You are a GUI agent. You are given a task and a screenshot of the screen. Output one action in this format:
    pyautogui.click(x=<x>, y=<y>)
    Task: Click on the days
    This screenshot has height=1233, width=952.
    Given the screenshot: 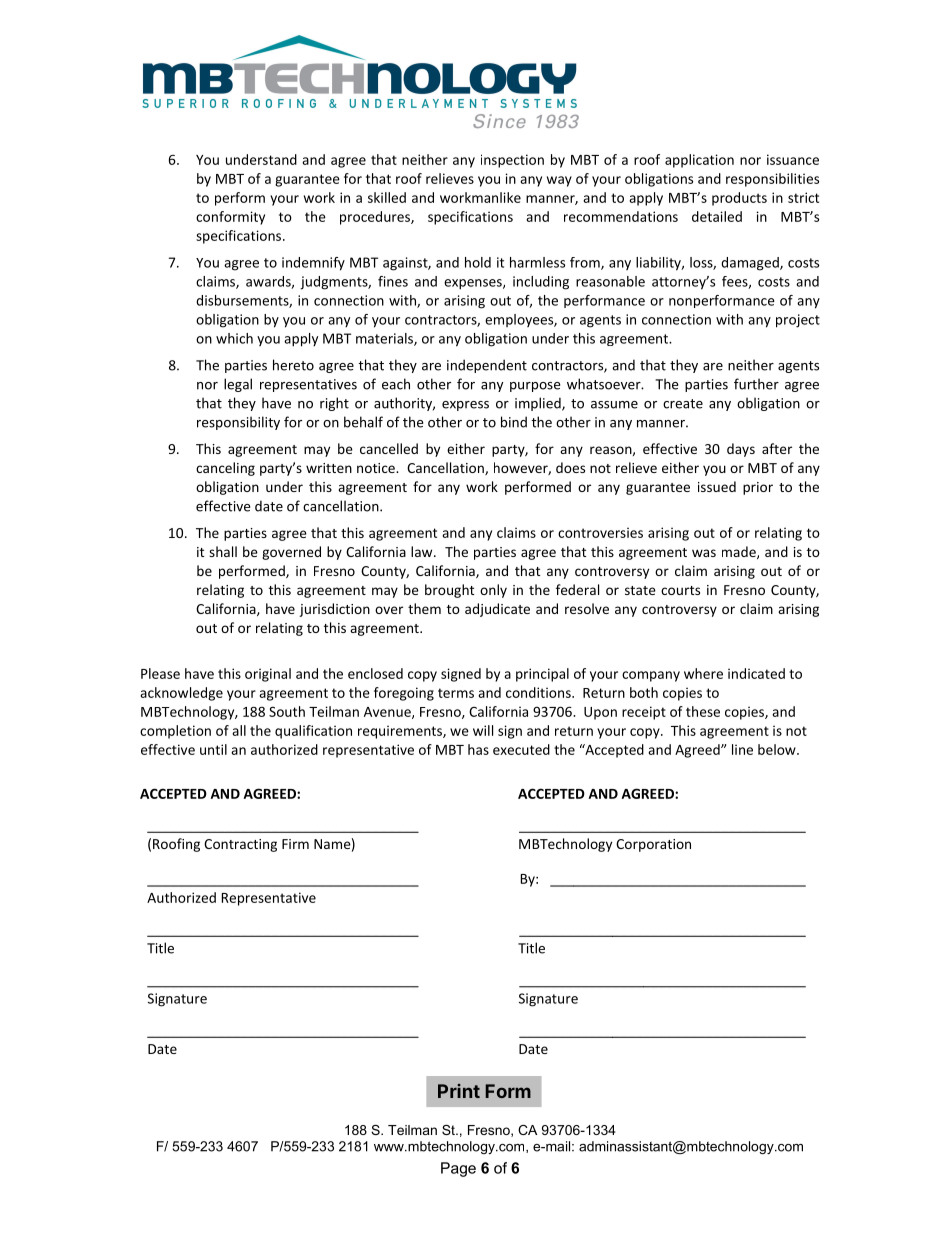 What is the action you would take?
    pyautogui.click(x=741, y=450)
